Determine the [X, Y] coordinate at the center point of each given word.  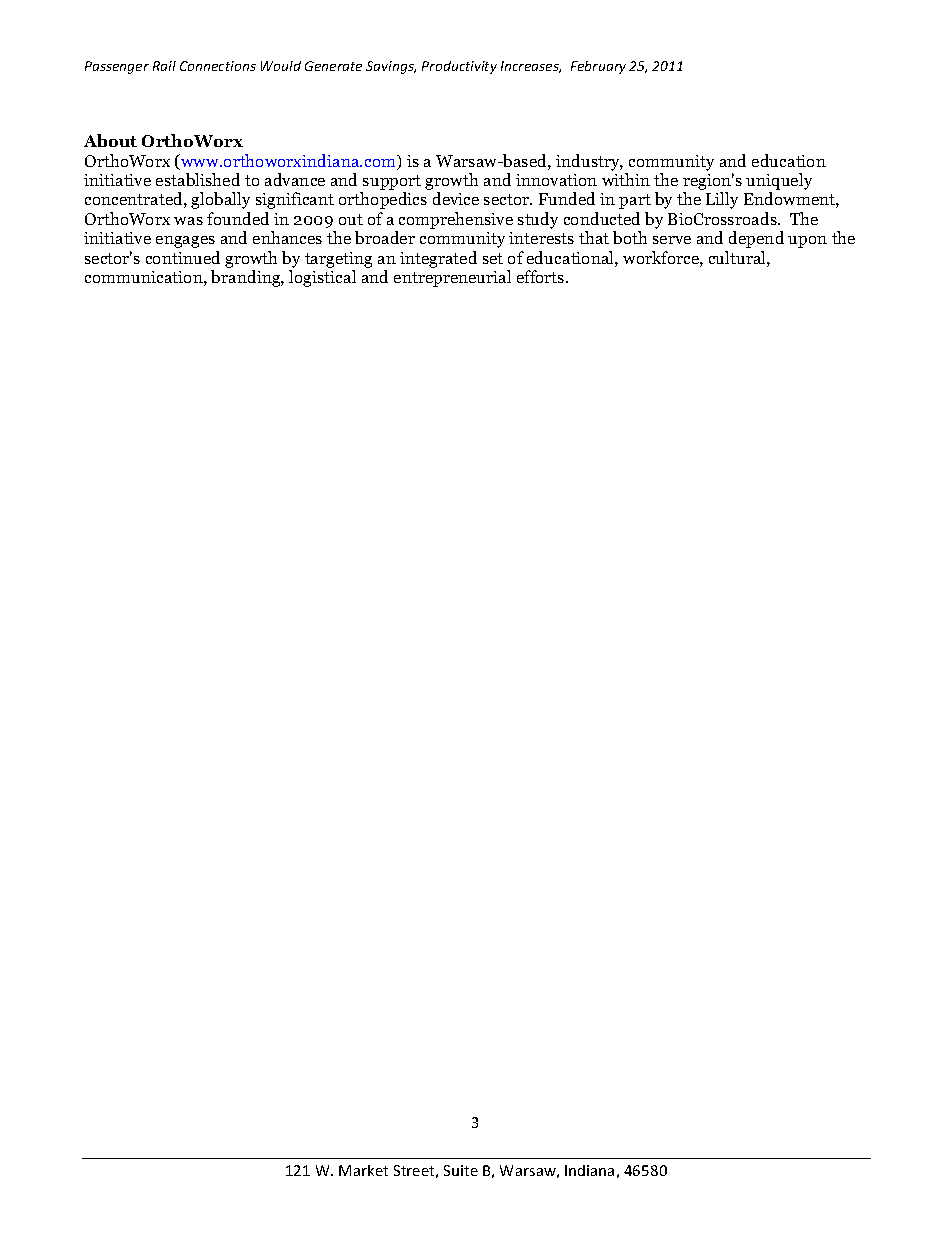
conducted [602, 218]
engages [185, 242]
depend [756, 239]
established [198, 179]
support [391, 184]
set [493, 258]
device [456, 198]
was [188, 221]
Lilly [722, 200]
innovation [556, 180]
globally [220, 200]
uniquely [779, 183]
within [626, 179]
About [110, 140]
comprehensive [456, 220]
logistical [322, 278]
